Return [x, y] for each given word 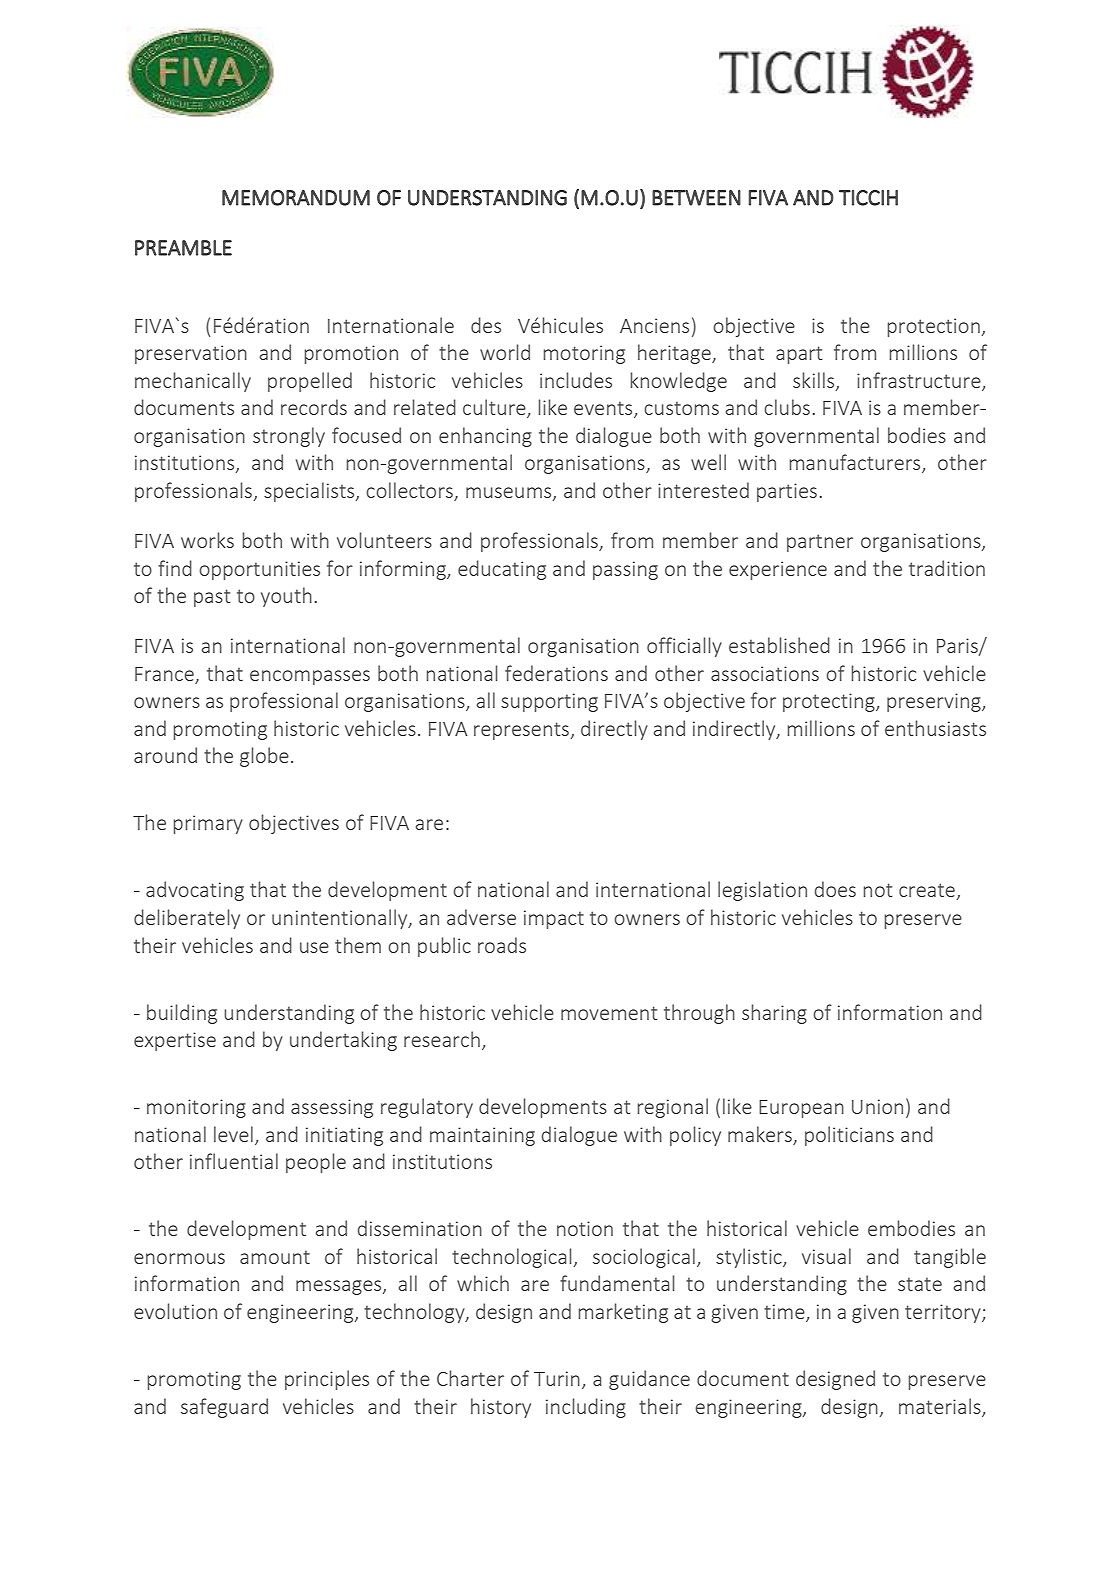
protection [935, 327]
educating [502, 570]
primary [208, 824]
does [835, 889]
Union [877, 1106]
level [233, 1134]
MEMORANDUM [296, 198]
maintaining [482, 1136]
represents [522, 731]
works [207, 540]
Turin [557, 1378]
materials [941, 1407]
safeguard [224, 1408]
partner [820, 543]
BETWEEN [696, 198]
